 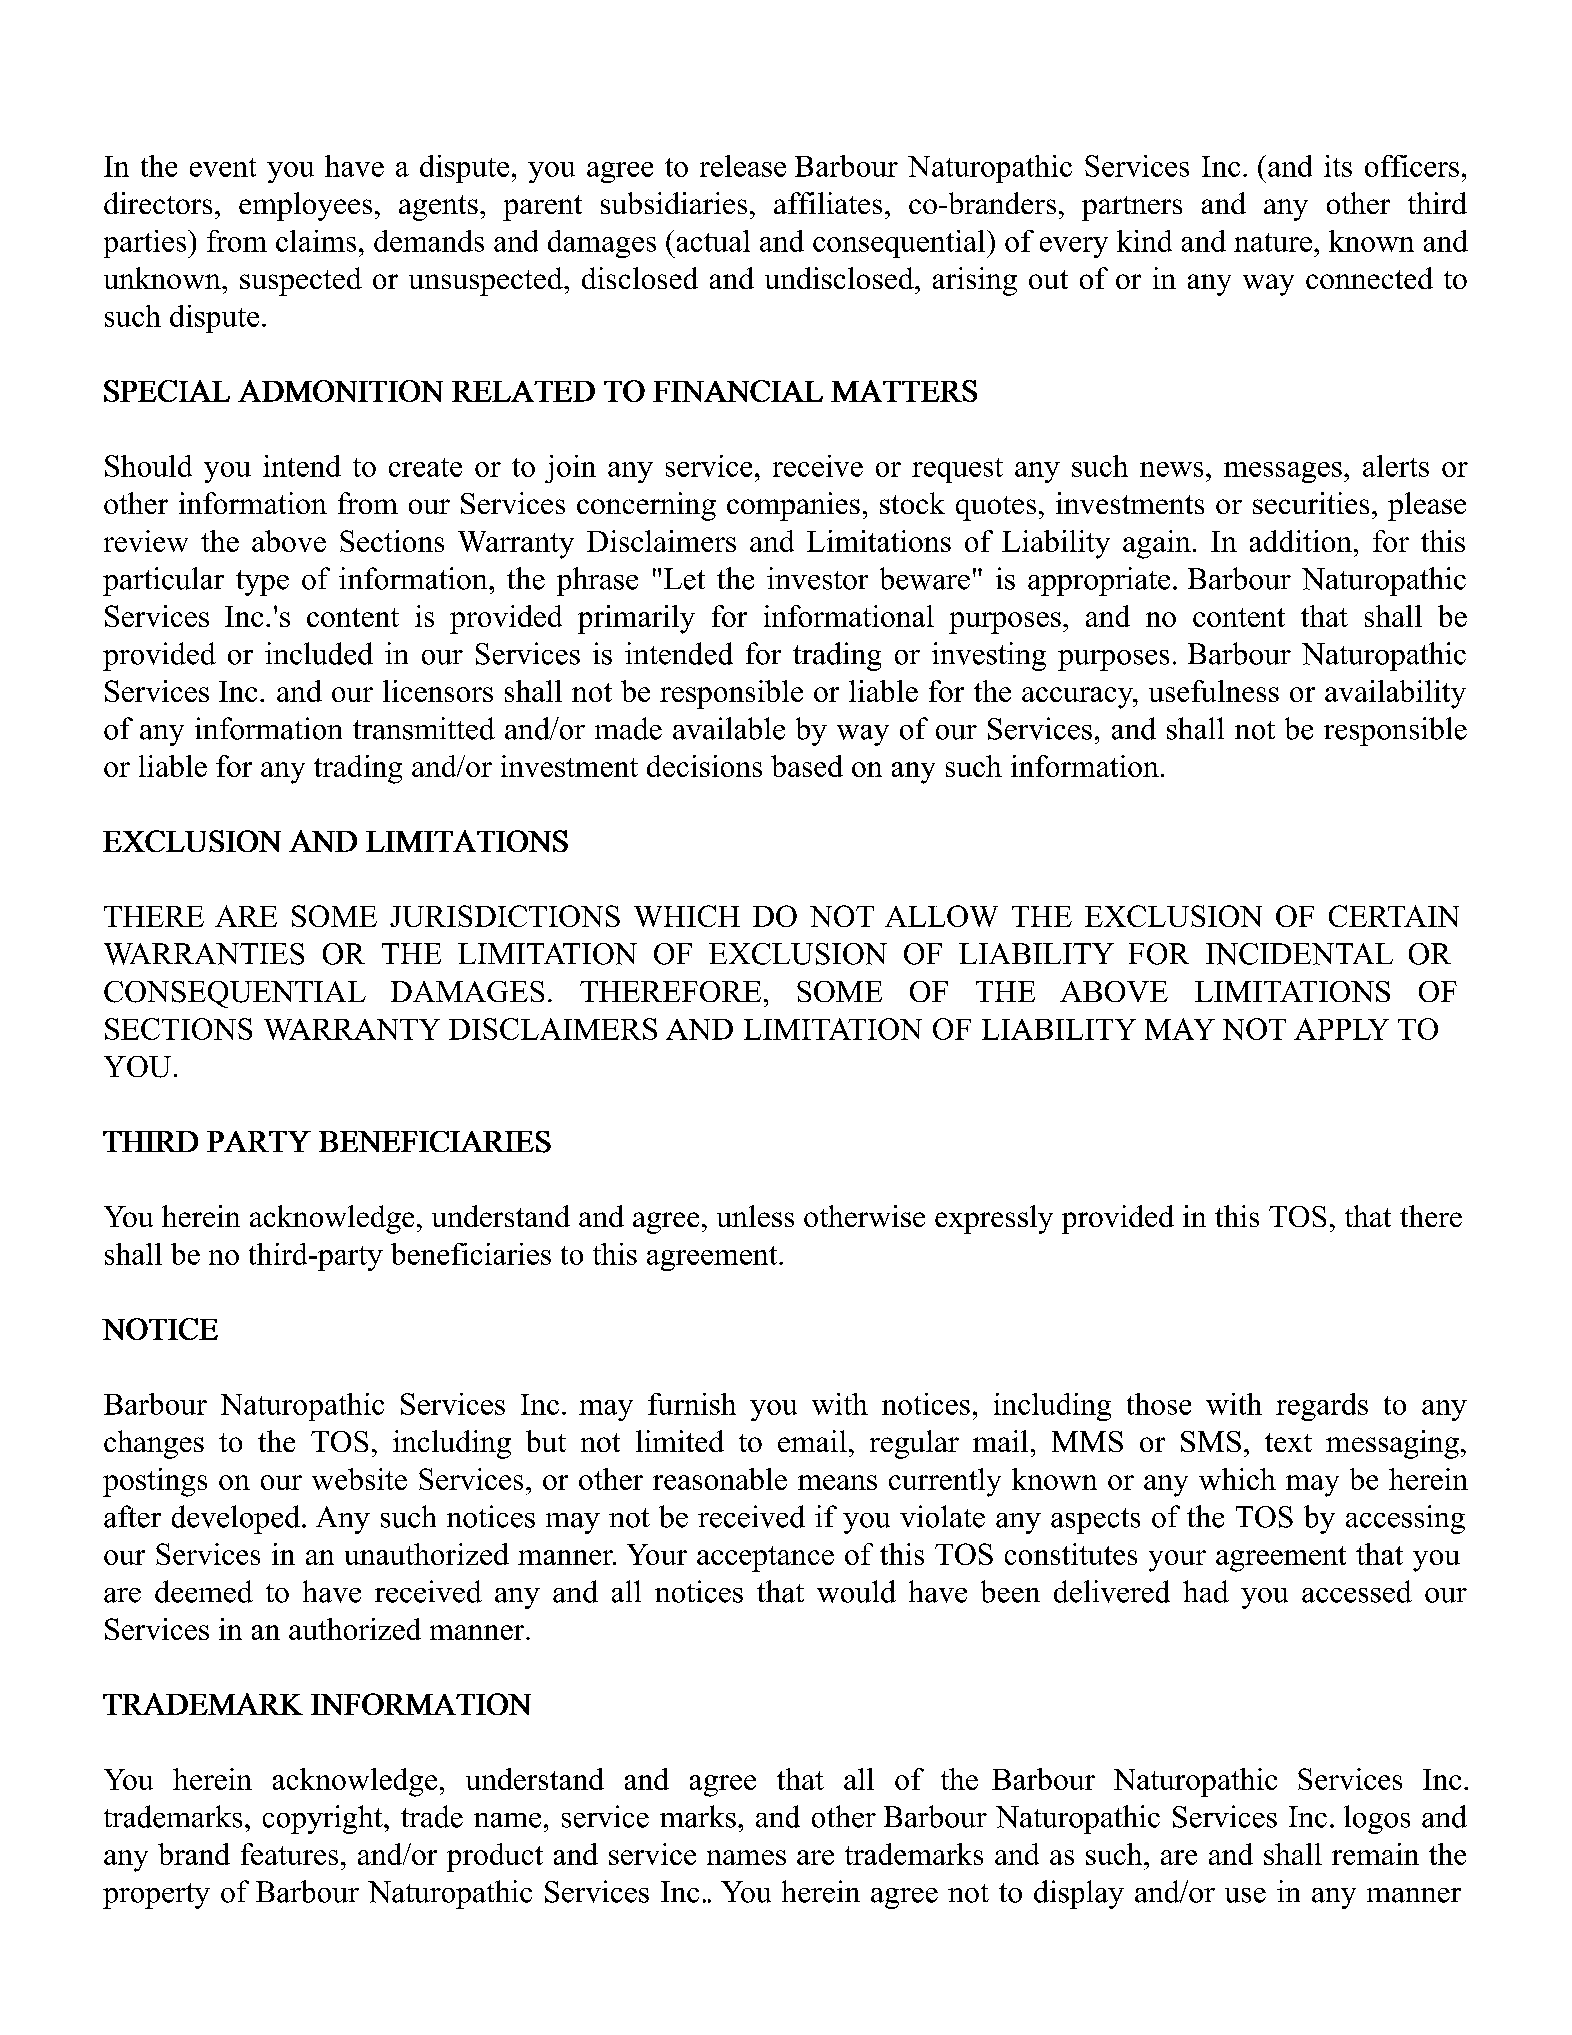 I want to click on addition, so click(x=1301, y=541).
